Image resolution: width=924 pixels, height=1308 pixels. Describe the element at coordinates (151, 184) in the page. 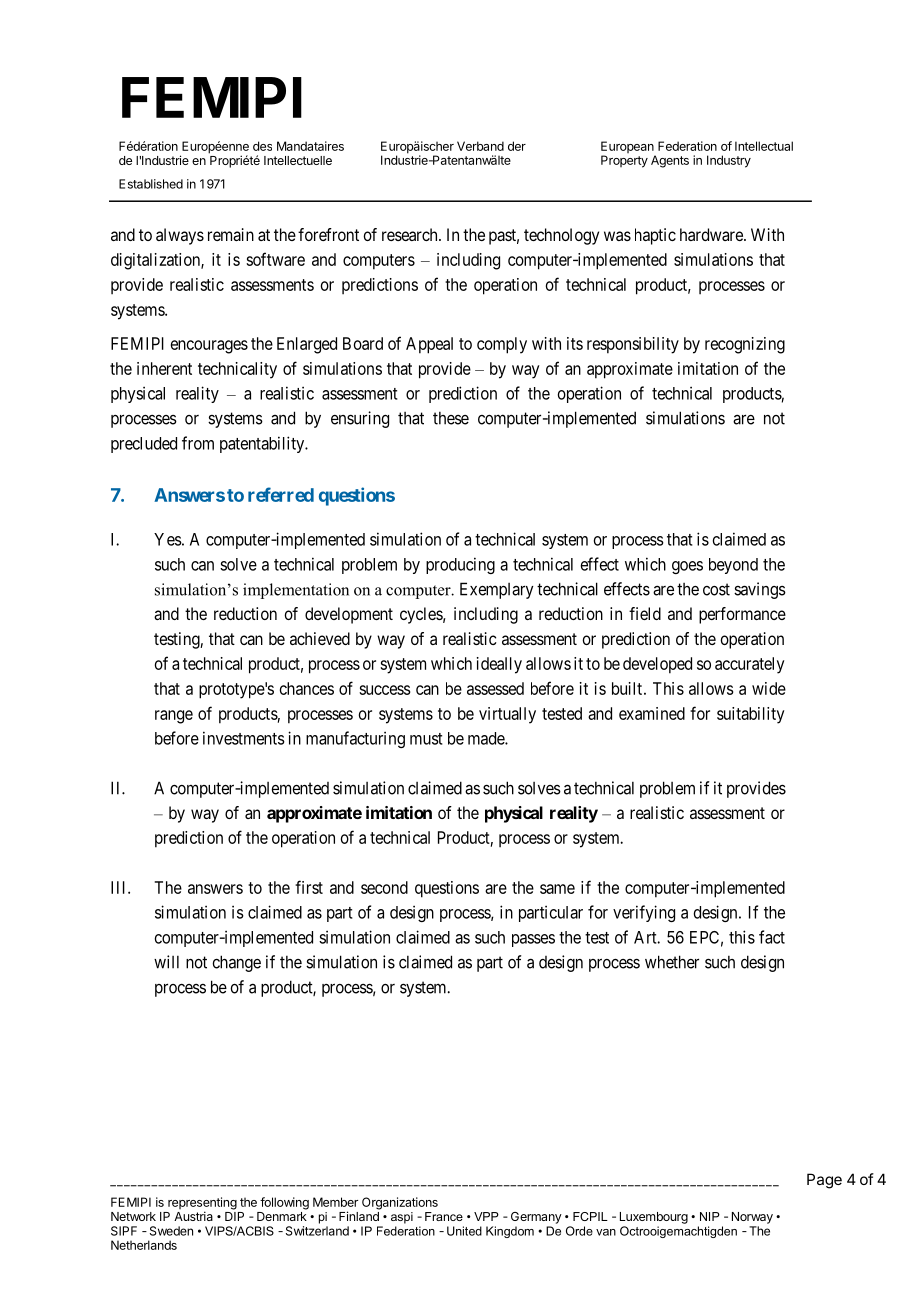

I see `Established` at that location.
